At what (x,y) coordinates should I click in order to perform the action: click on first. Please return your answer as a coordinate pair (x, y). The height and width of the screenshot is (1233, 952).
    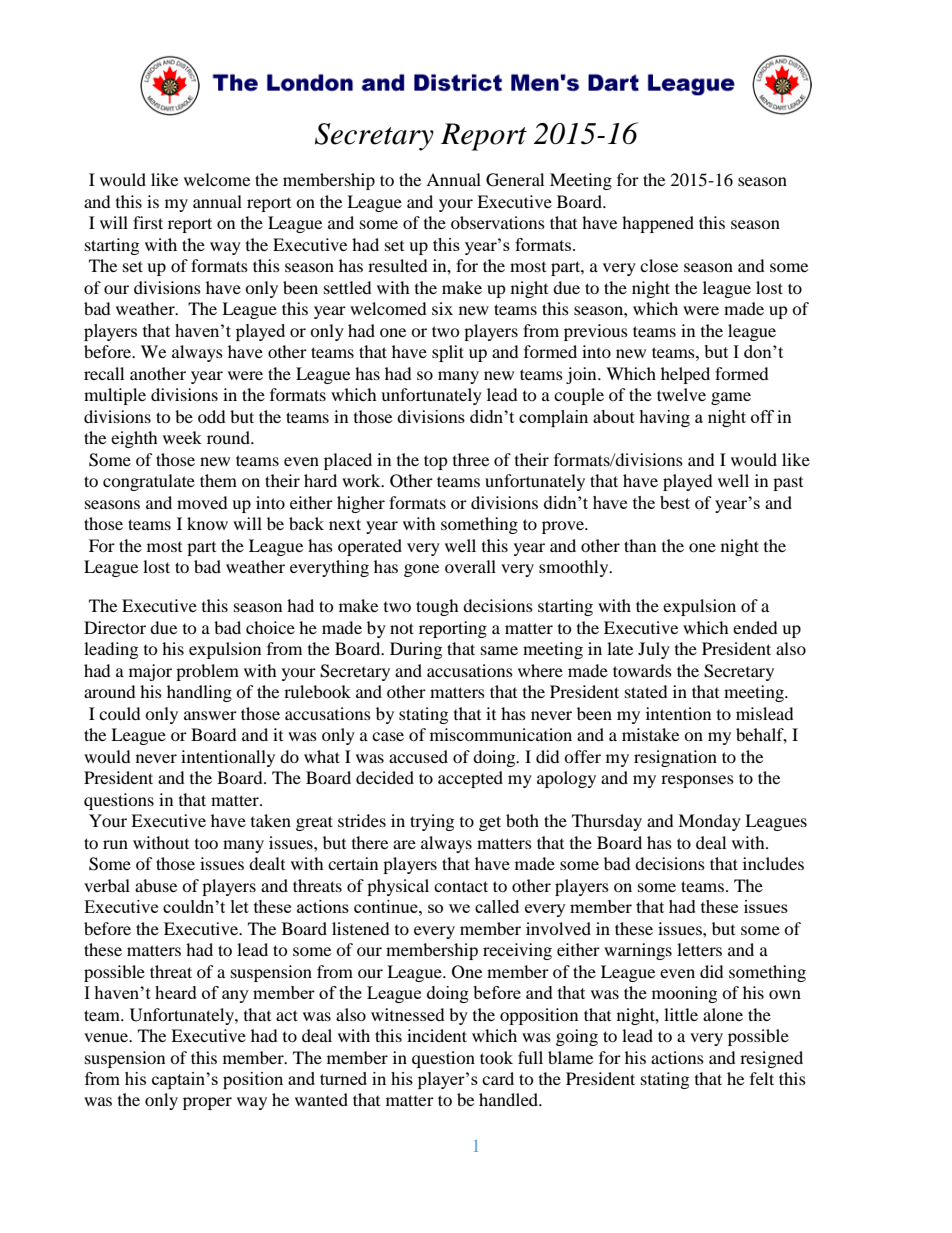
    Looking at the image, I should click on (148, 222).
